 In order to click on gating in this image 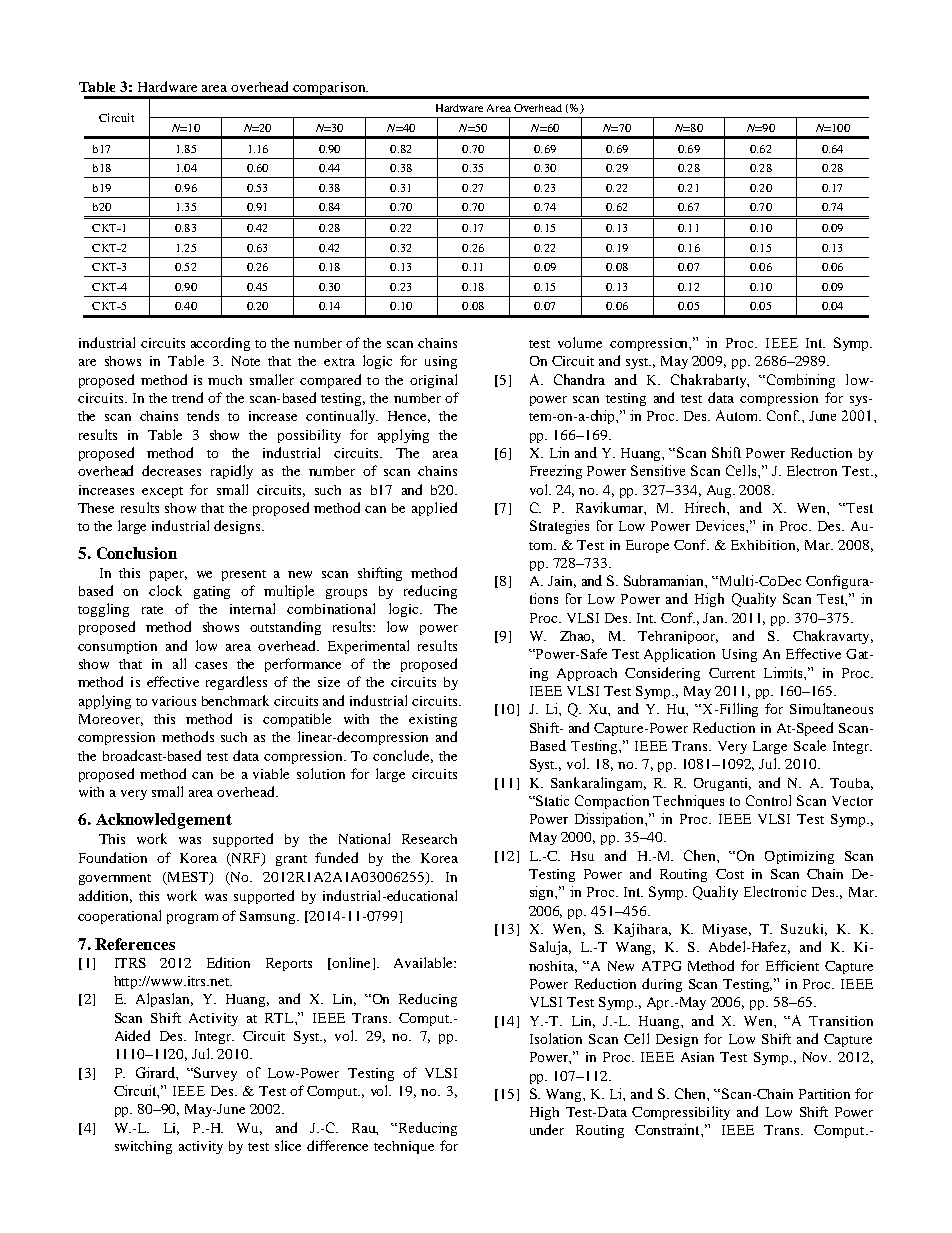, I will do `click(212, 592)`.
